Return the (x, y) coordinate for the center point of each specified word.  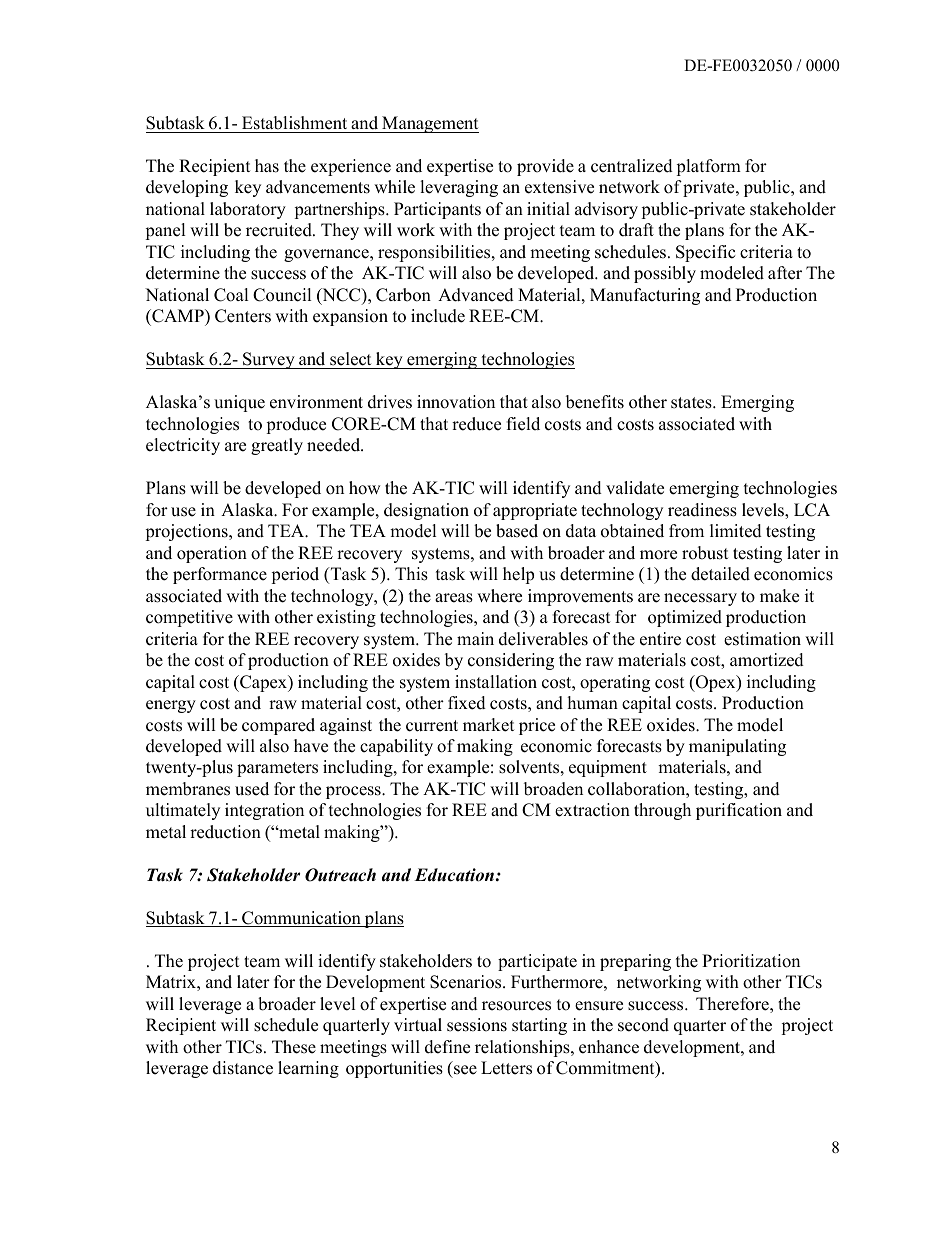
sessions (477, 1025)
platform (708, 167)
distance (243, 1068)
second (643, 1025)
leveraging (459, 188)
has (267, 166)
